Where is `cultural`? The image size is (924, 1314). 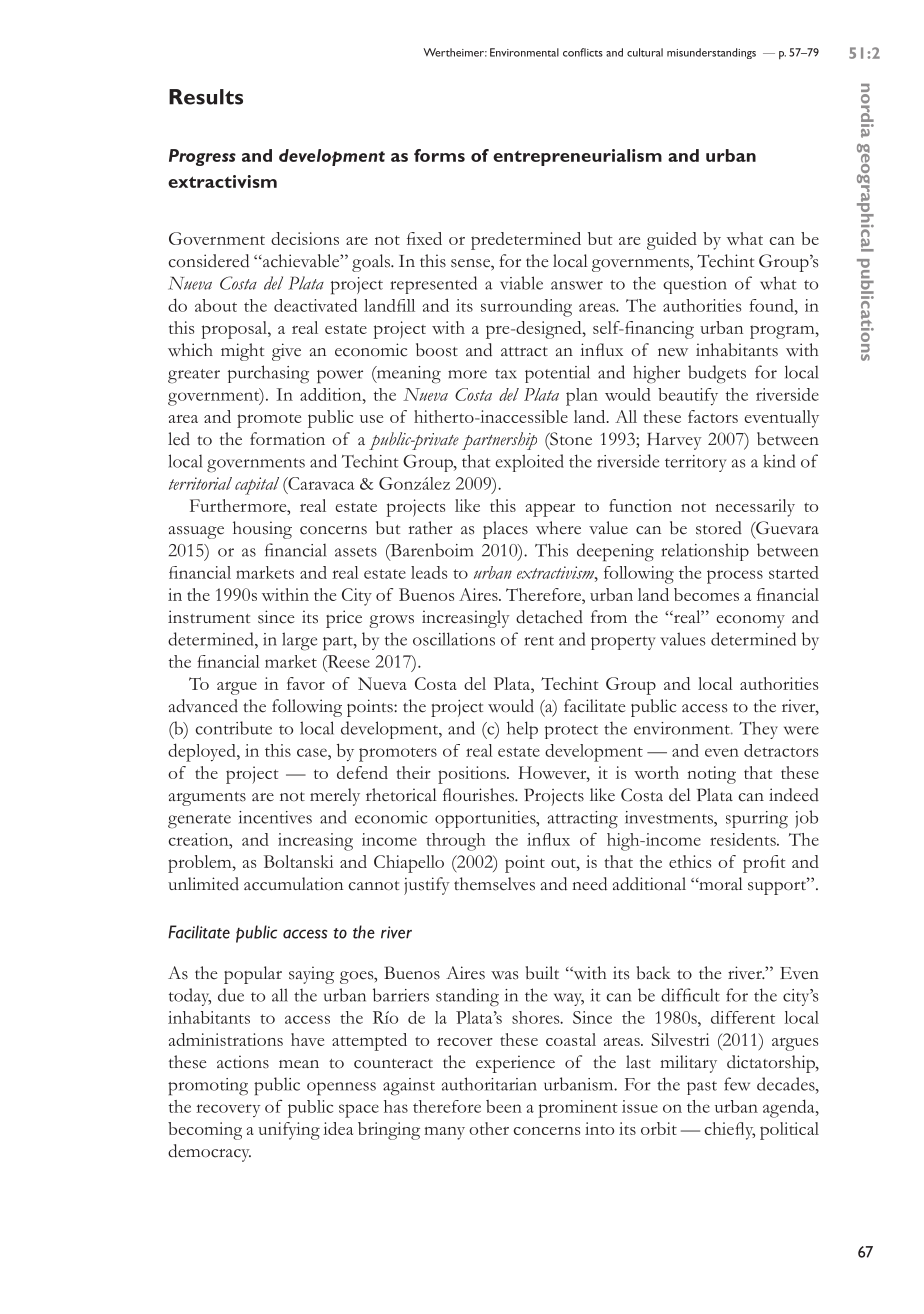
cultural is located at coordinates (645, 52).
